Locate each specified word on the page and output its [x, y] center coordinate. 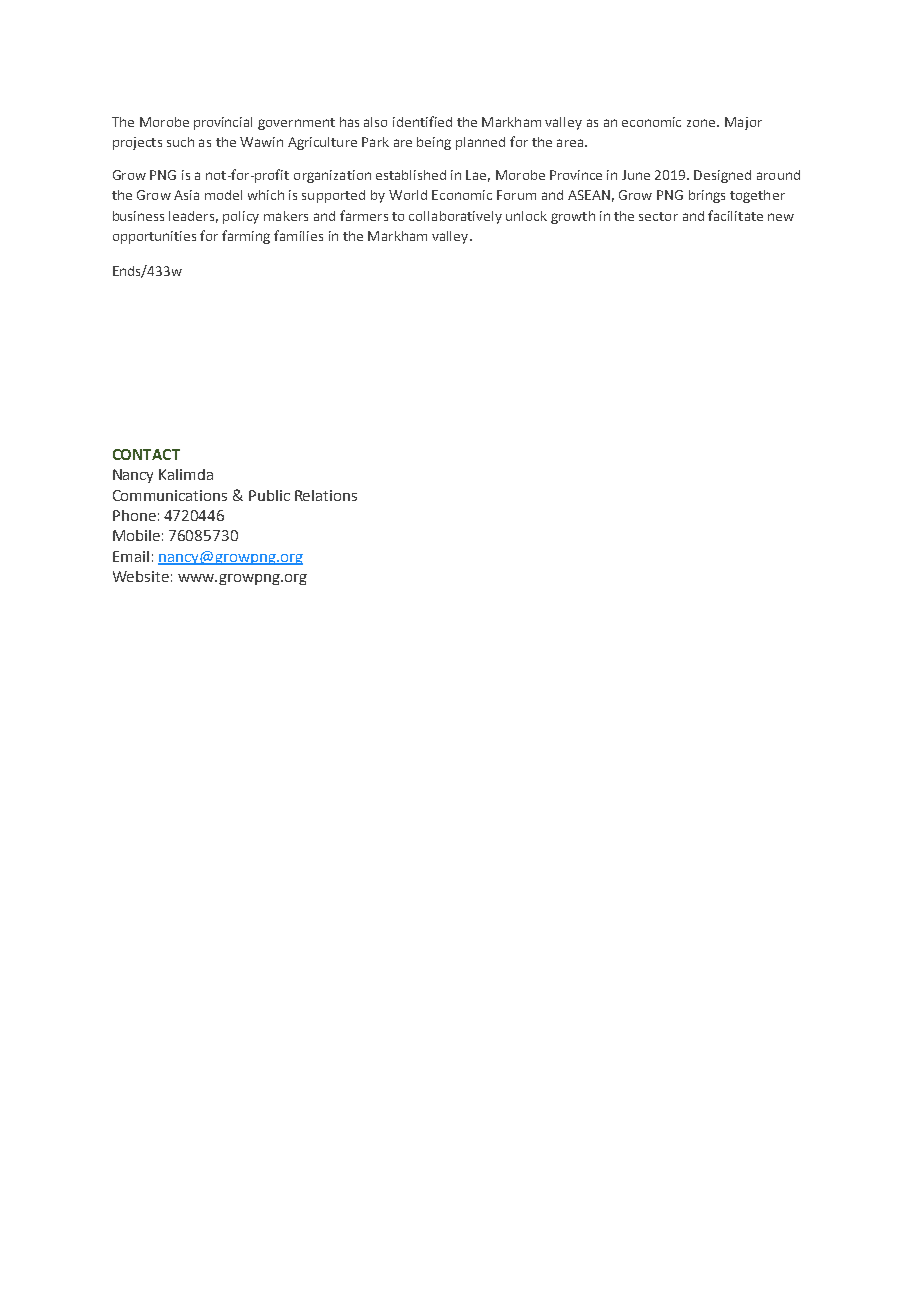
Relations [326, 495]
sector [658, 216]
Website [141, 576]
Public [269, 495]
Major [743, 123]
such [180, 142]
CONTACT [146, 454]
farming [246, 237]
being [434, 143]
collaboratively [455, 217]
